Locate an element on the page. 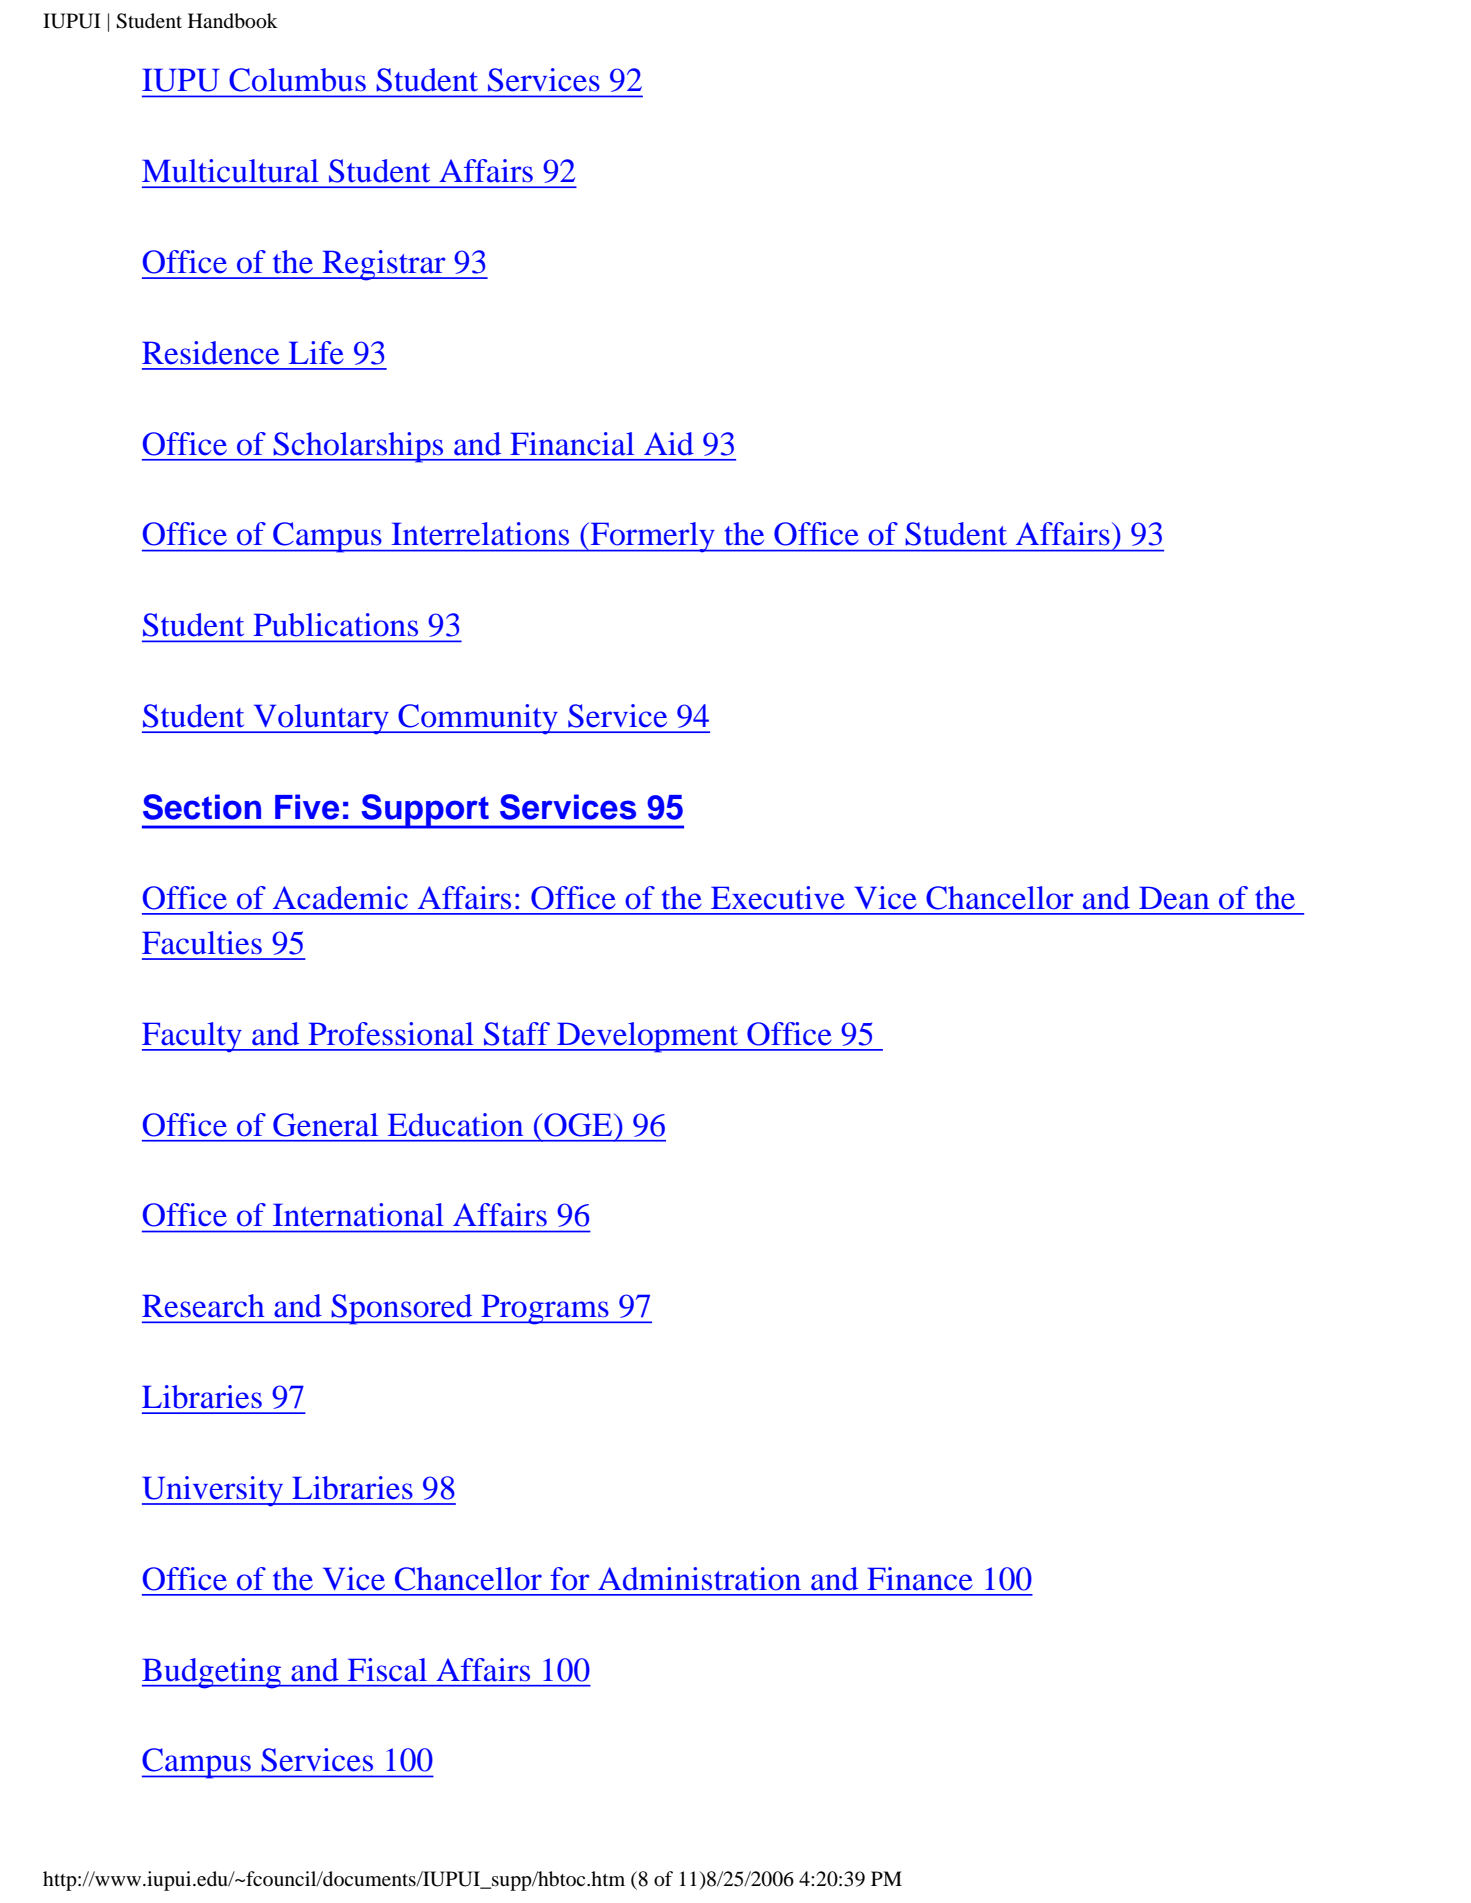  Dean is located at coordinates (1174, 898).
